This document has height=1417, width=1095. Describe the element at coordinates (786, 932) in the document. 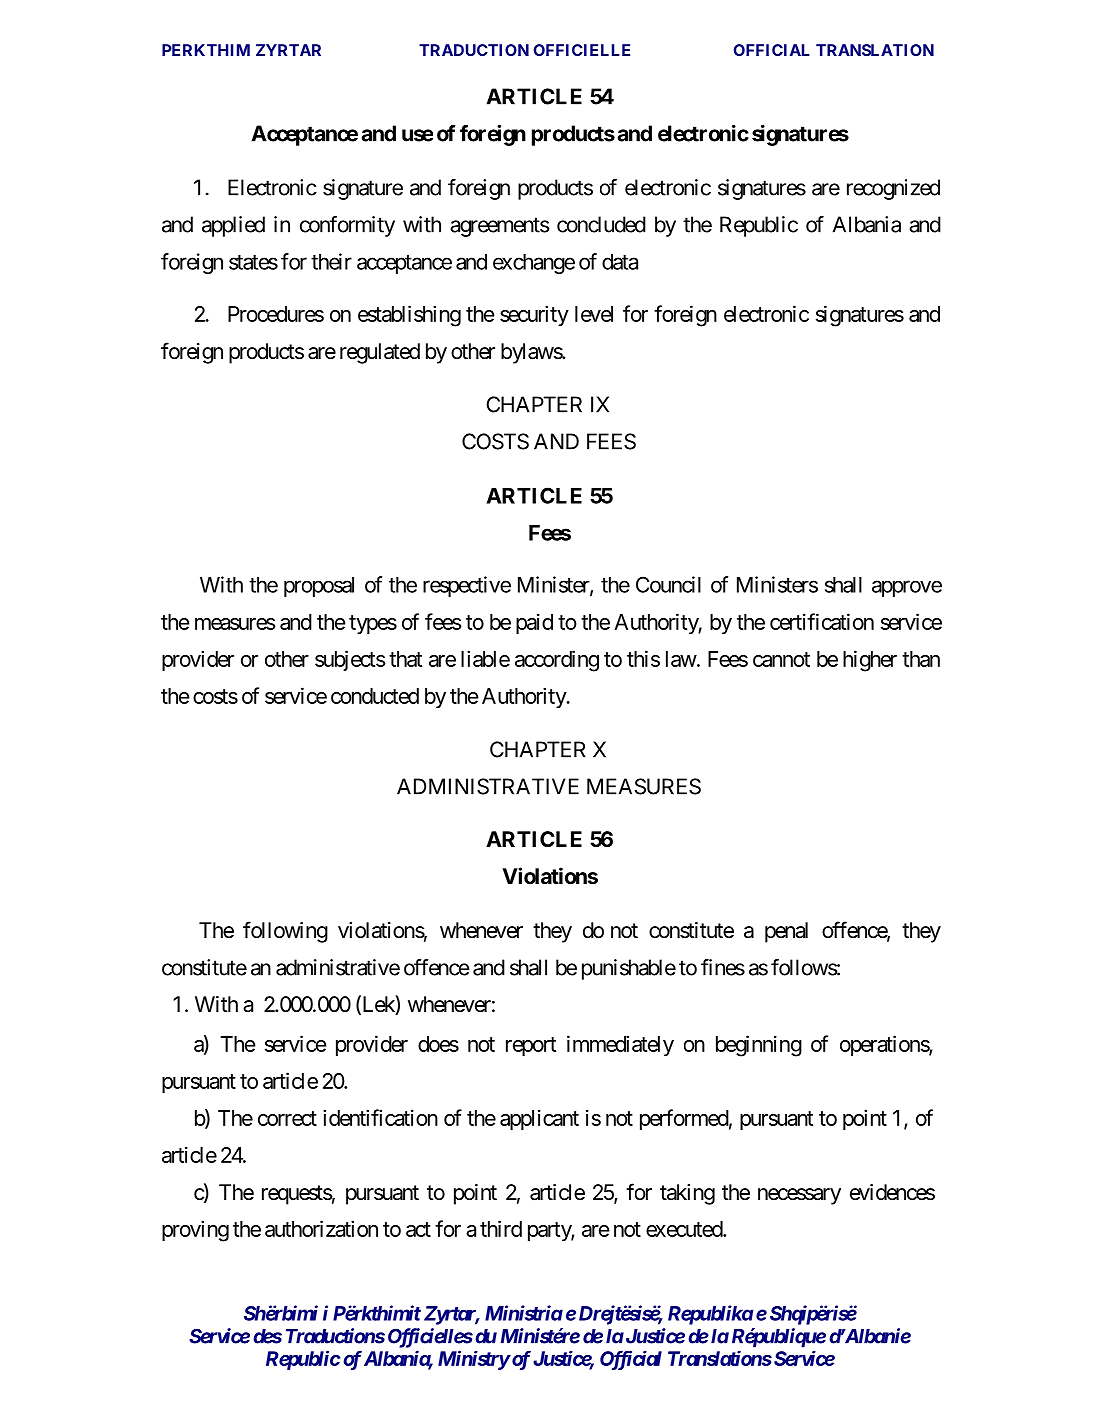

I see `penal` at that location.
